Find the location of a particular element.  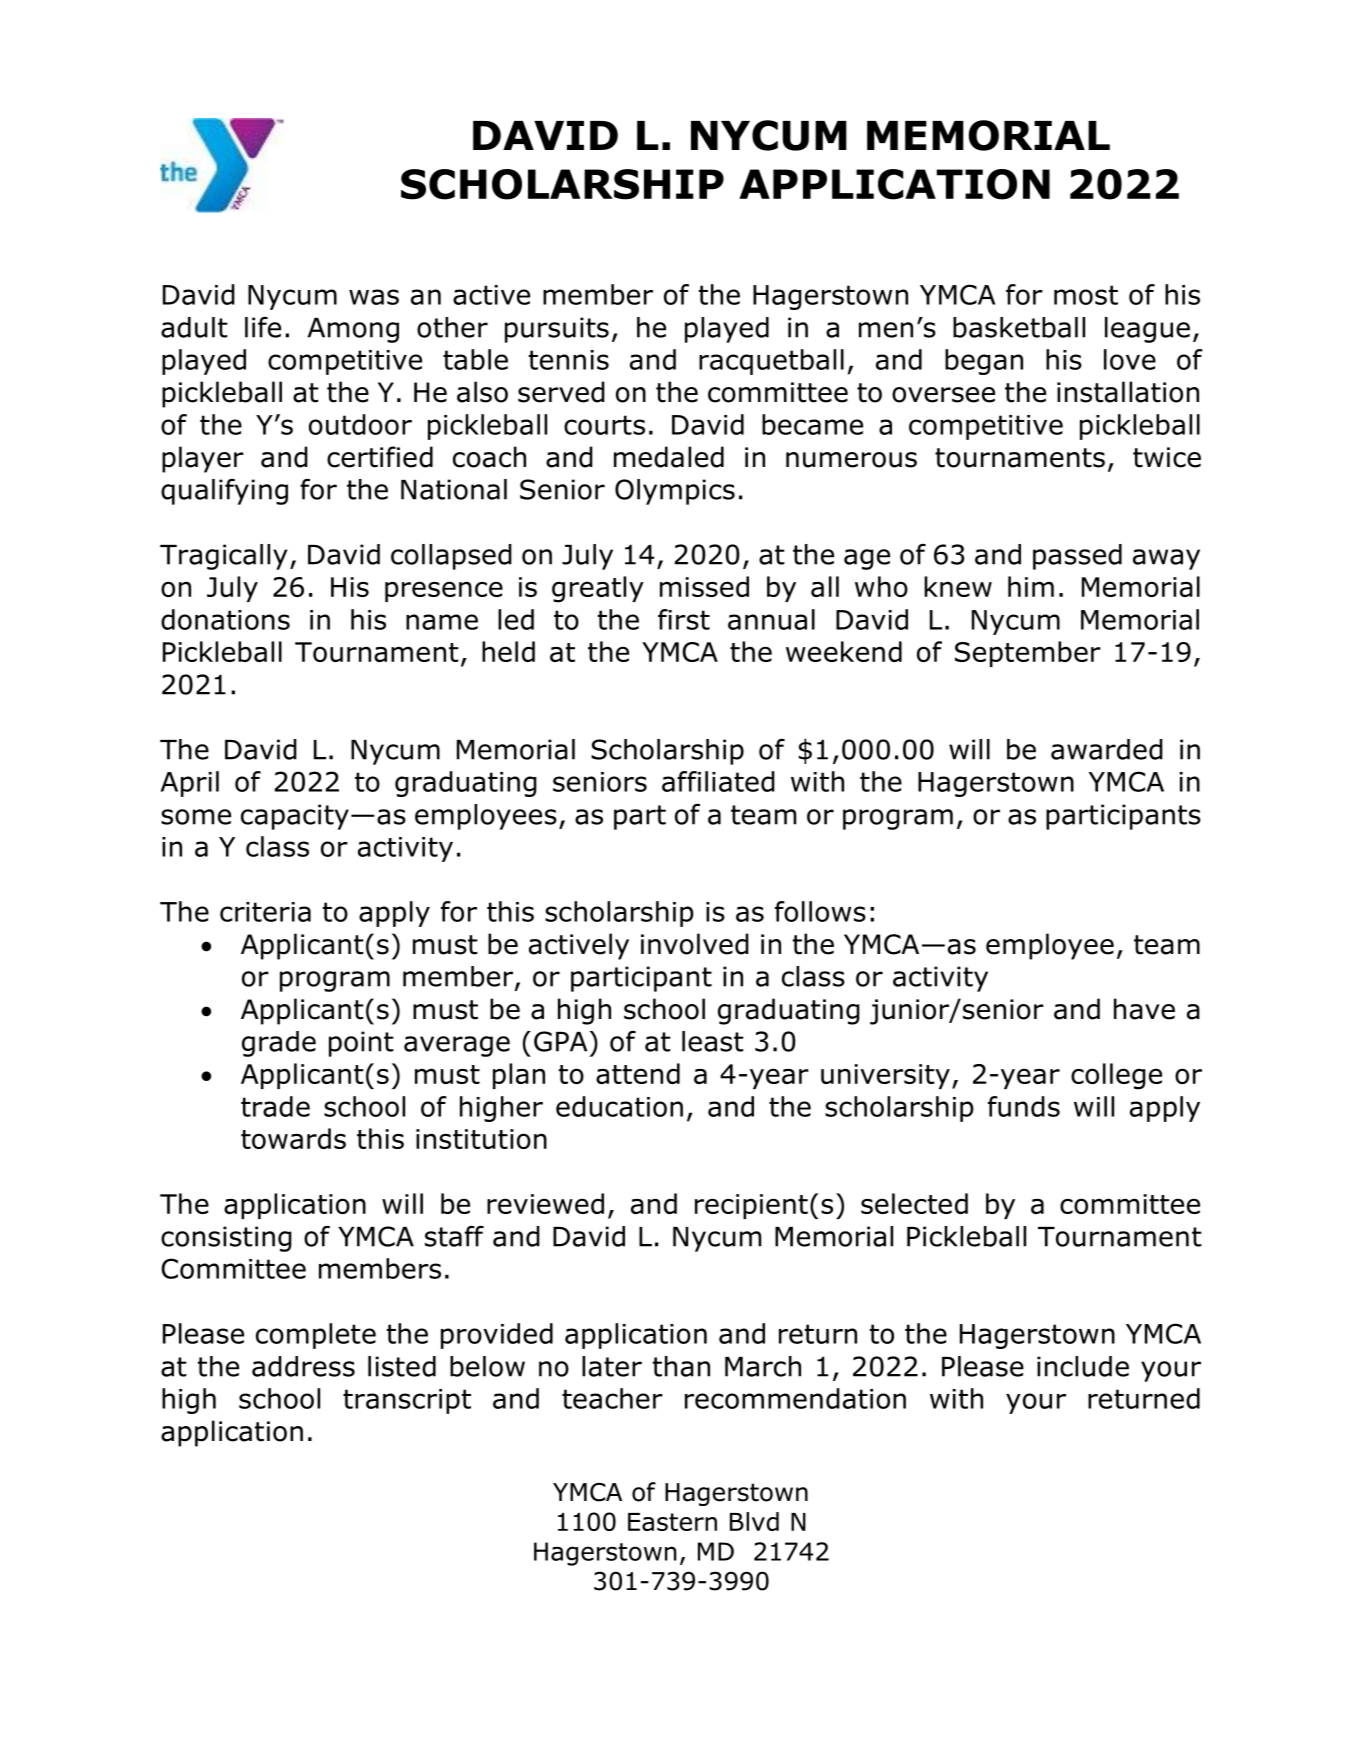

basketball is located at coordinates (1019, 327).
